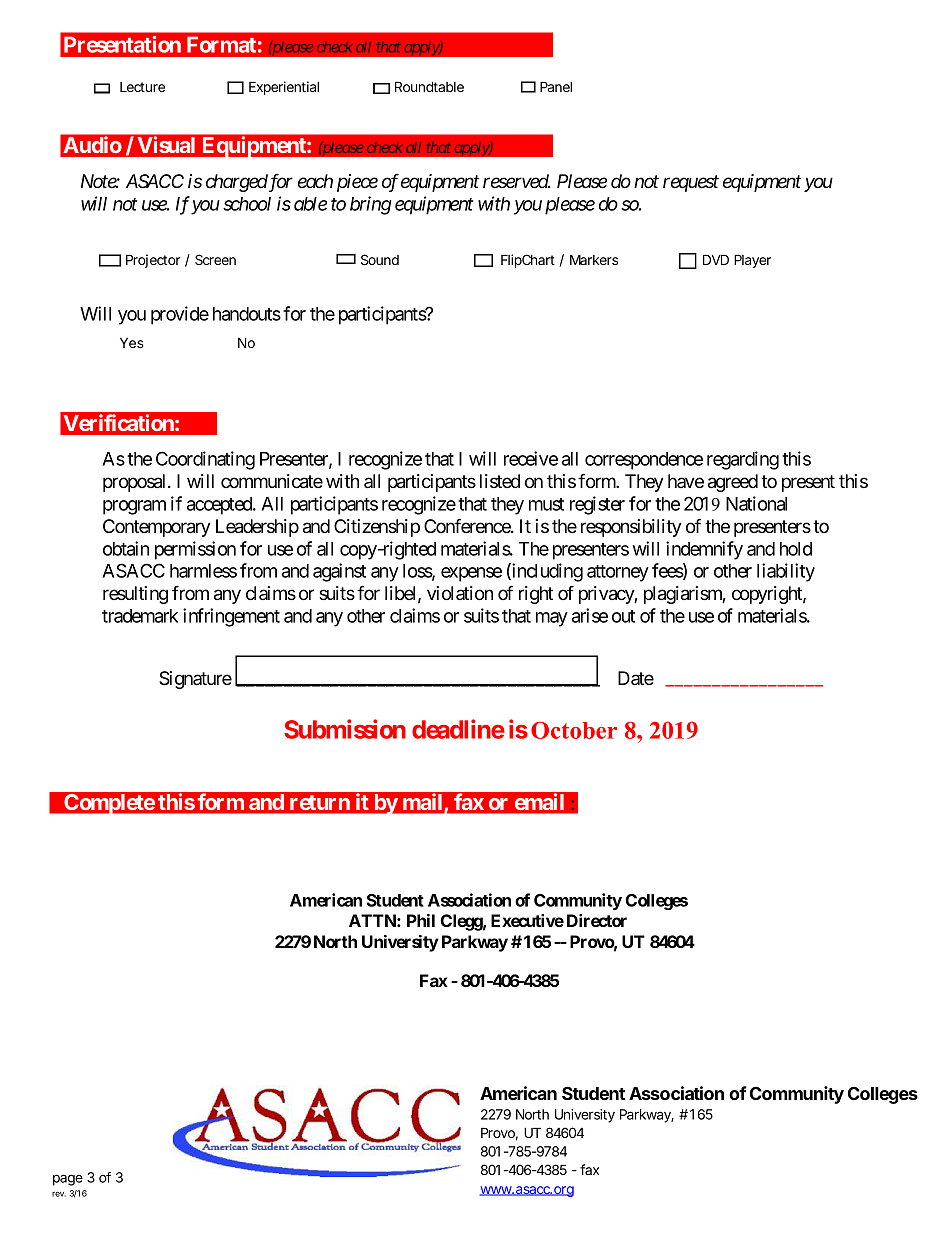 The height and width of the screenshot is (1233, 952). What do you see at coordinates (704, 550) in the screenshot?
I see `indemnify` at bounding box center [704, 550].
